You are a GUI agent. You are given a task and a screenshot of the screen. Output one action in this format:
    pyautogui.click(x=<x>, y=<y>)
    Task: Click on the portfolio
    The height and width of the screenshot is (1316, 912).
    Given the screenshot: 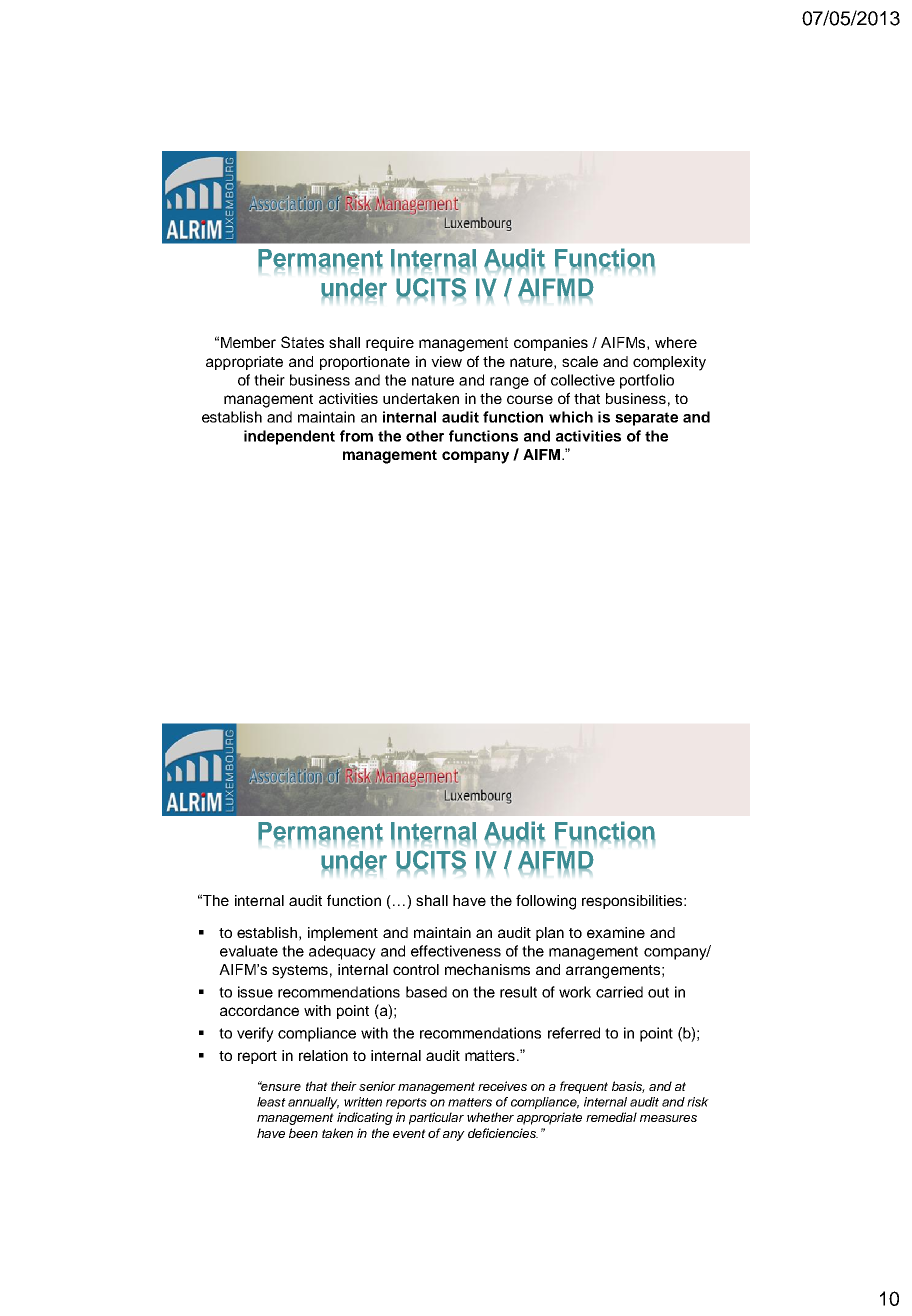 What is the action you would take?
    pyautogui.click(x=647, y=381)
